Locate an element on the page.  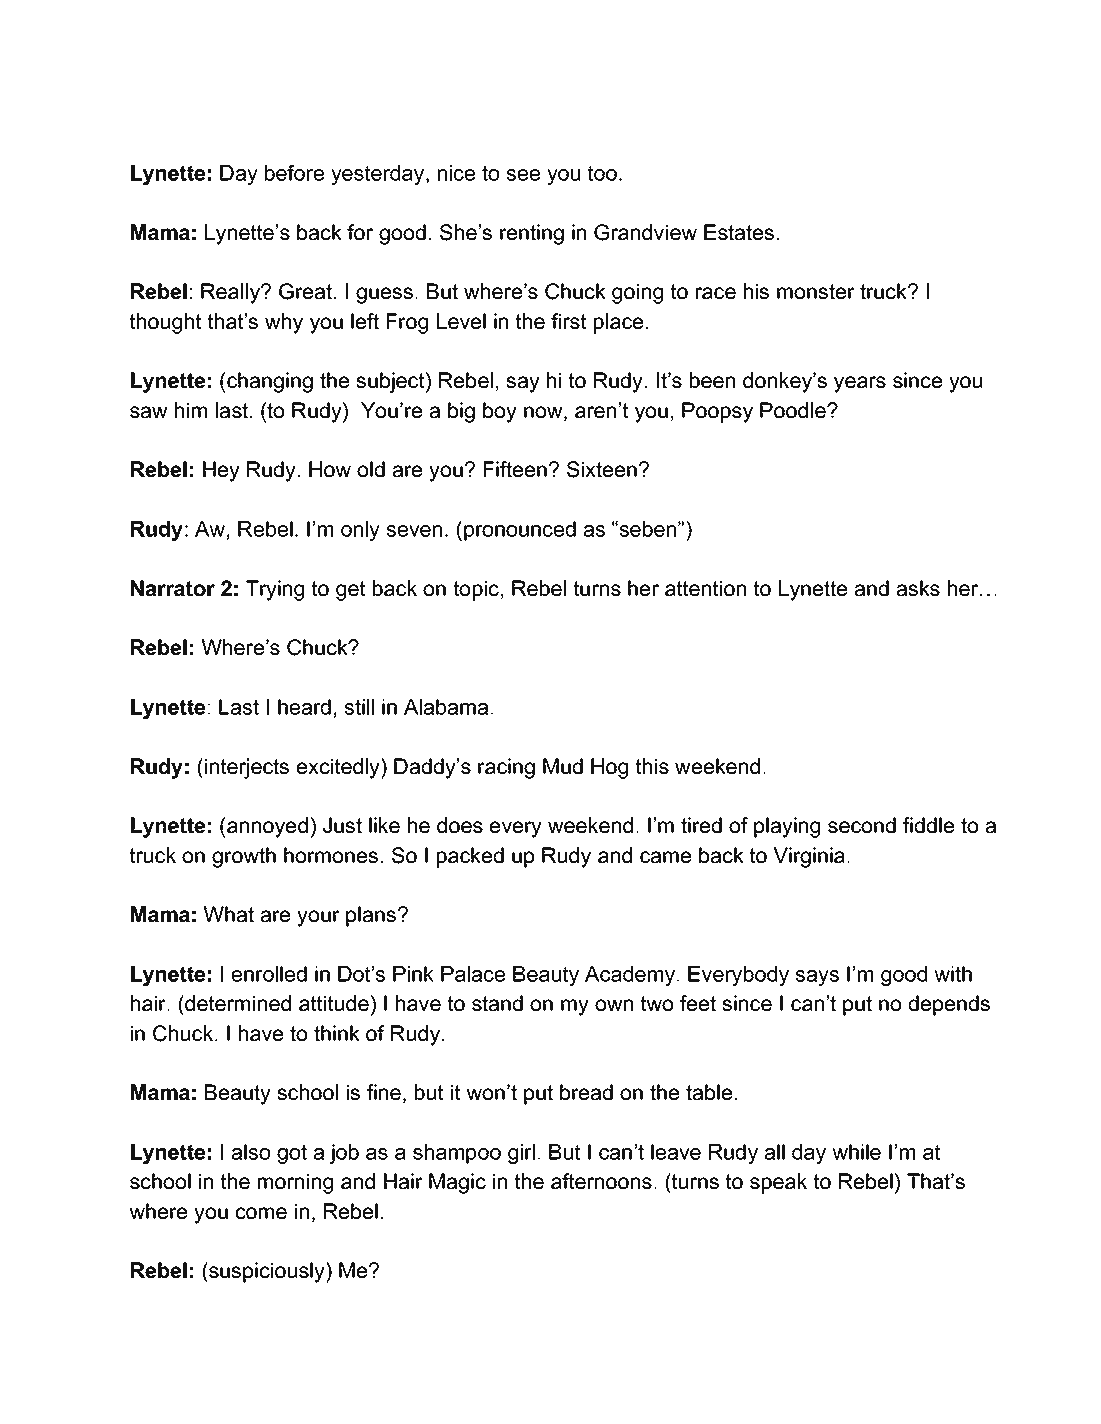
also is located at coordinates (251, 1152).
